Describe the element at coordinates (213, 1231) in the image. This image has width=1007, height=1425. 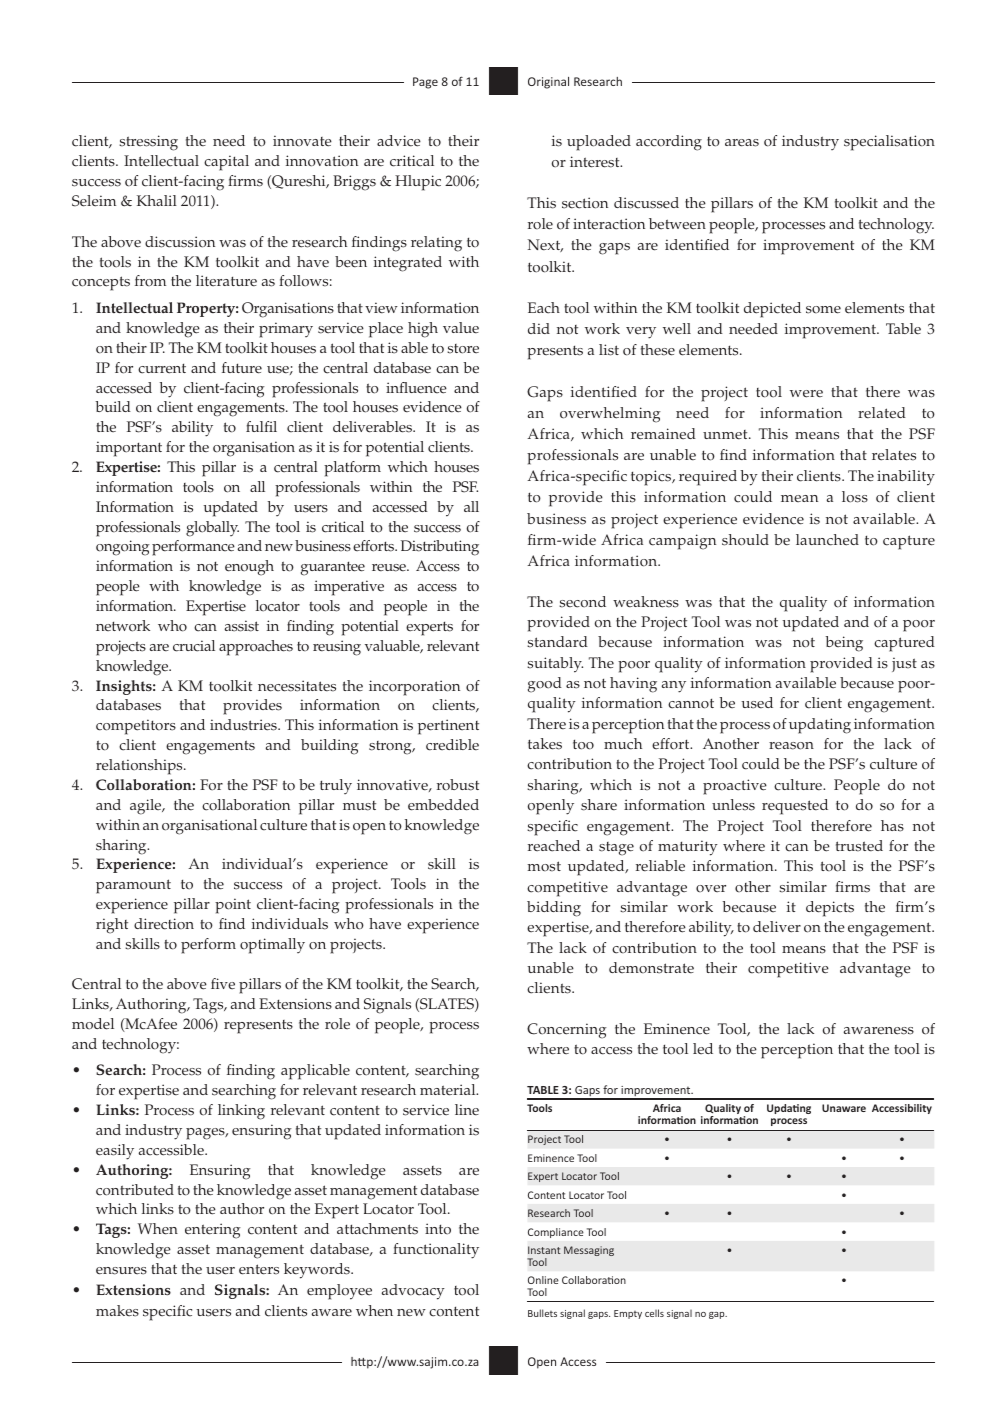
I see `entering` at that location.
